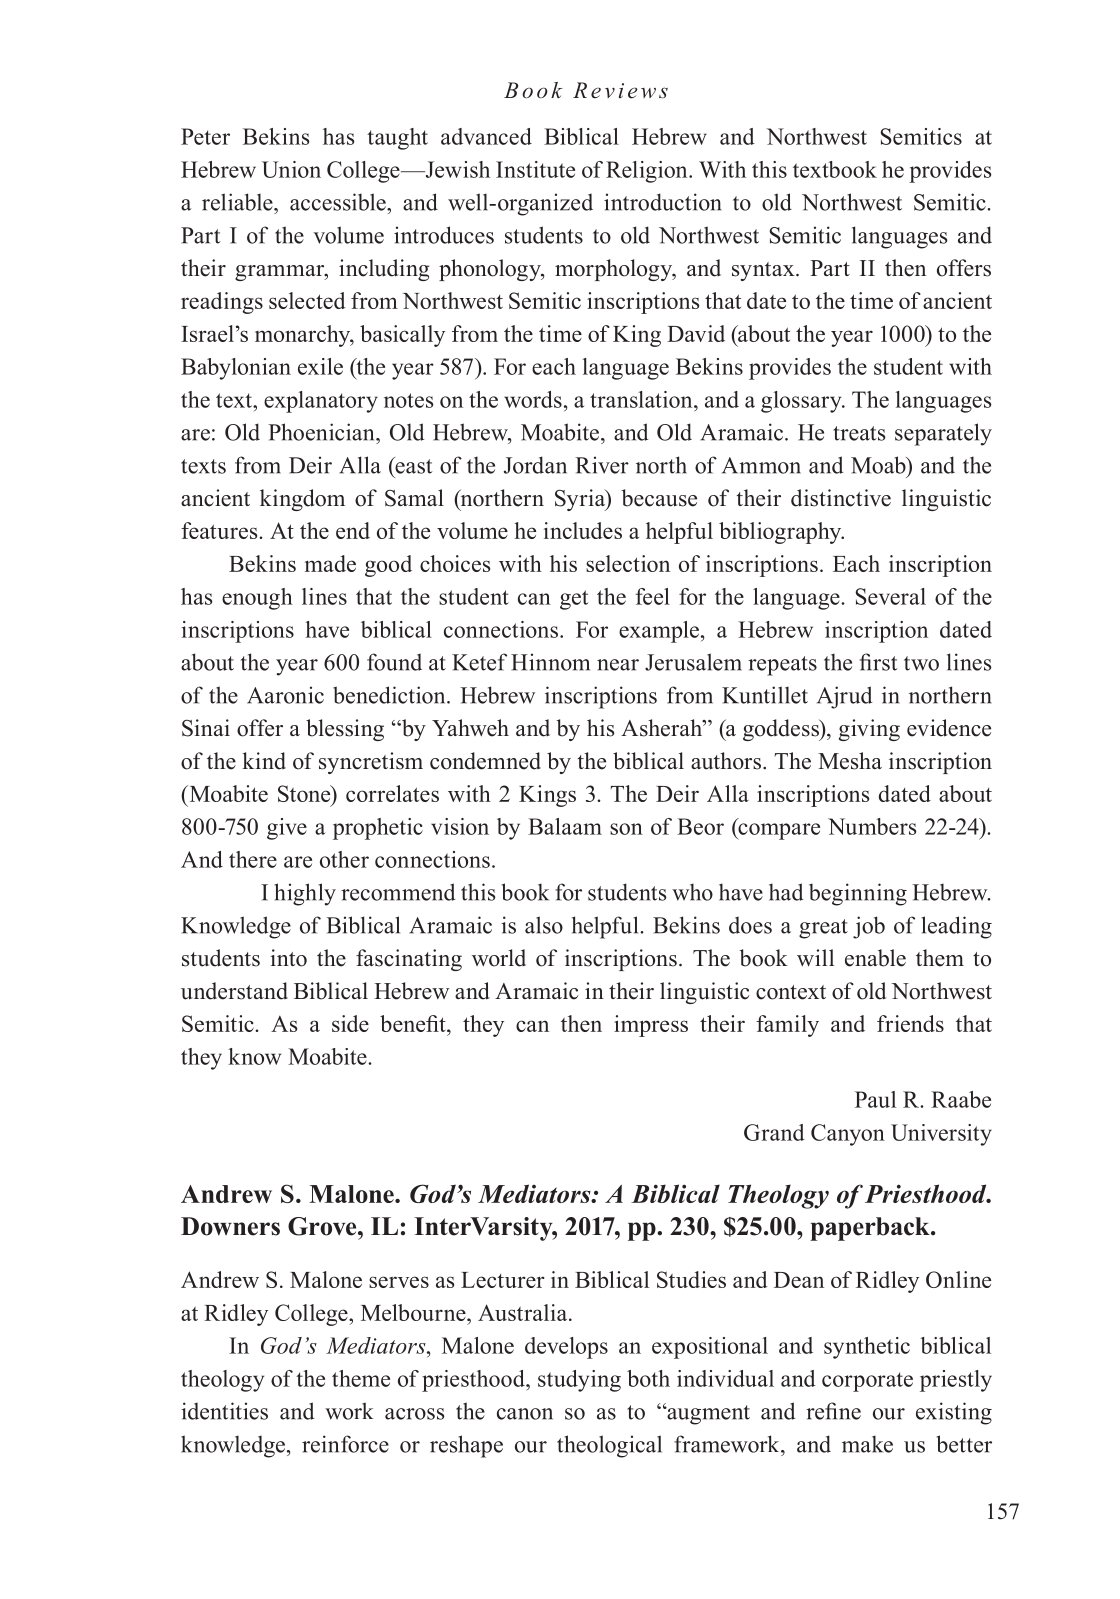 The height and width of the screenshot is (1599, 1120). What do you see at coordinates (291, 169) in the screenshot?
I see `Union` at bounding box center [291, 169].
